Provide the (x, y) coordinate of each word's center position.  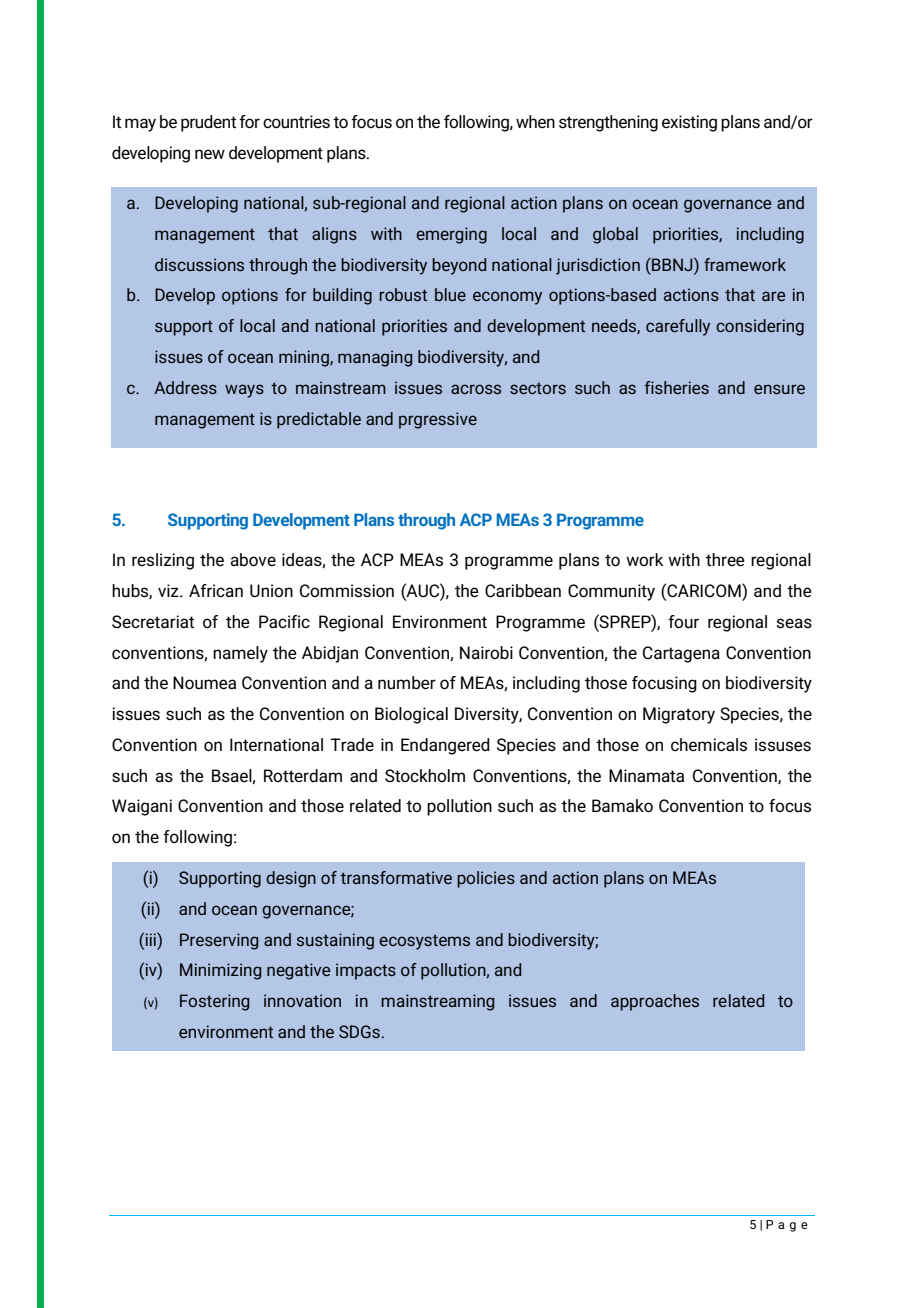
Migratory (679, 715)
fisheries (676, 387)
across (476, 389)
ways (244, 391)
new (210, 154)
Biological (411, 715)
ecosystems (424, 942)
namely (240, 654)
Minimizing (220, 971)
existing (689, 123)
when (535, 122)
